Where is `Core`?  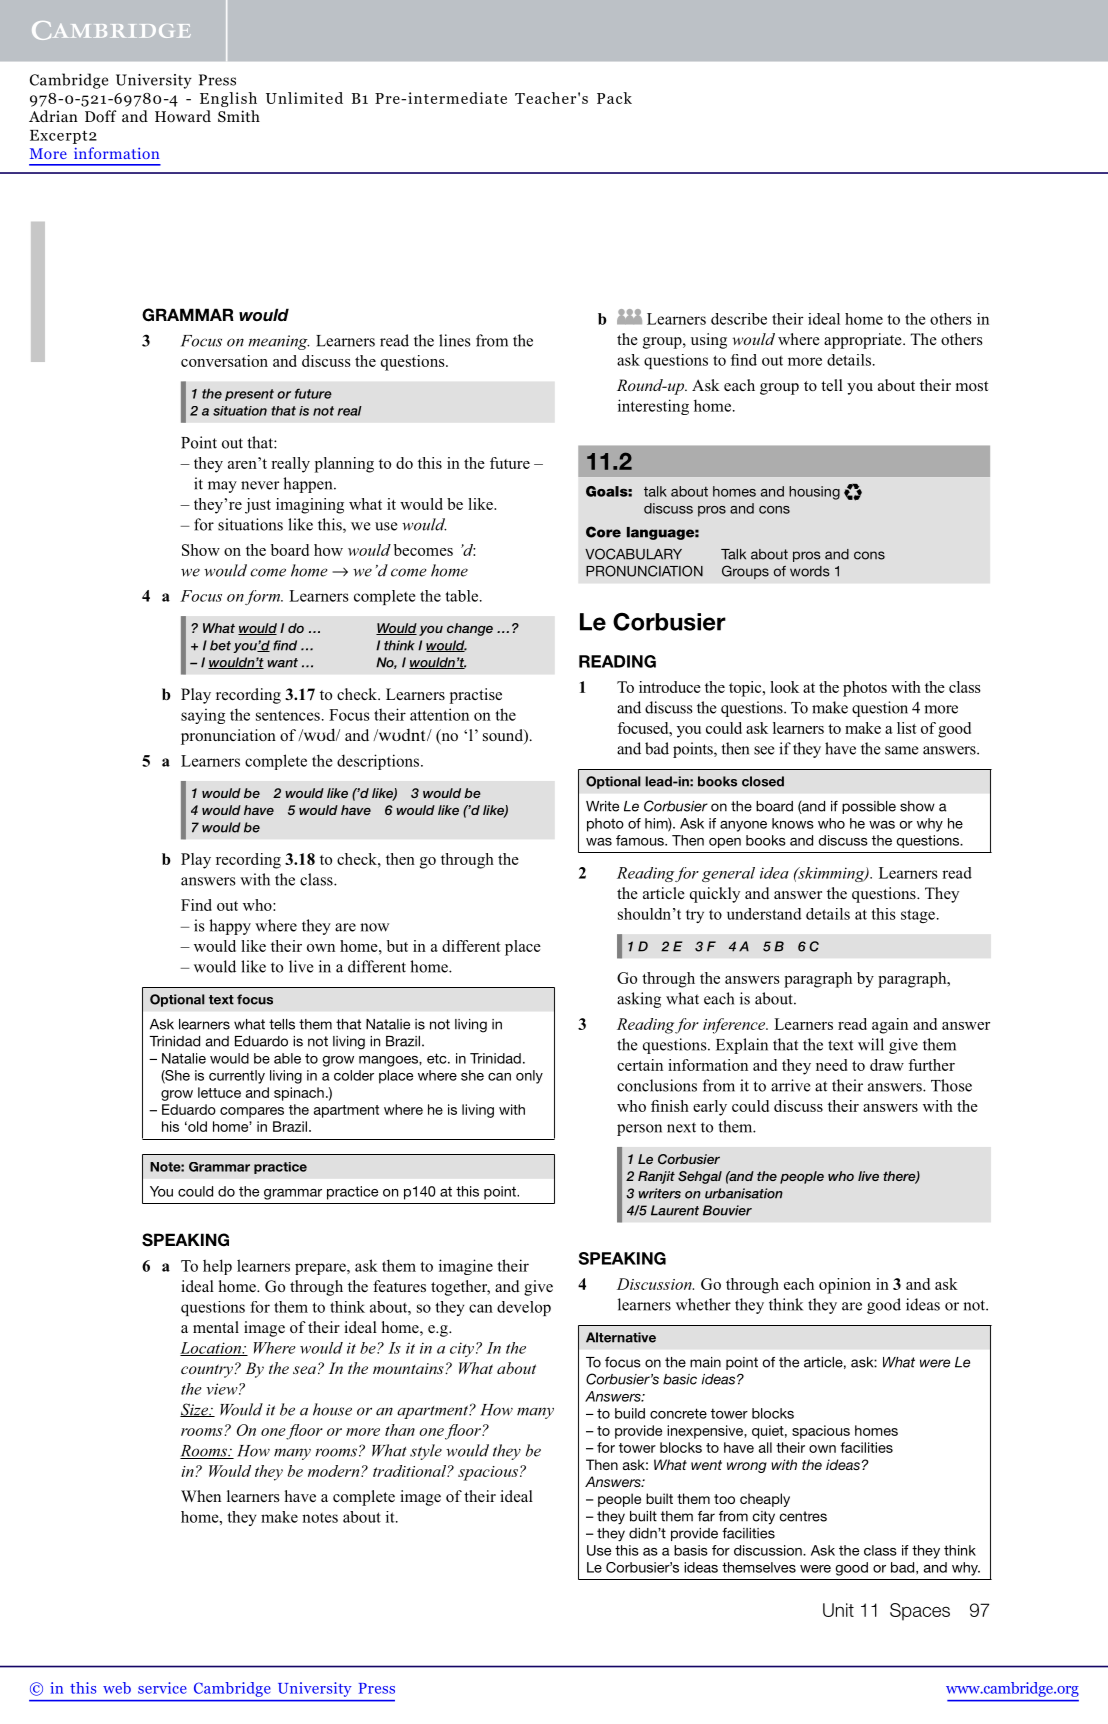 Core is located at coordinates (603, 532).
